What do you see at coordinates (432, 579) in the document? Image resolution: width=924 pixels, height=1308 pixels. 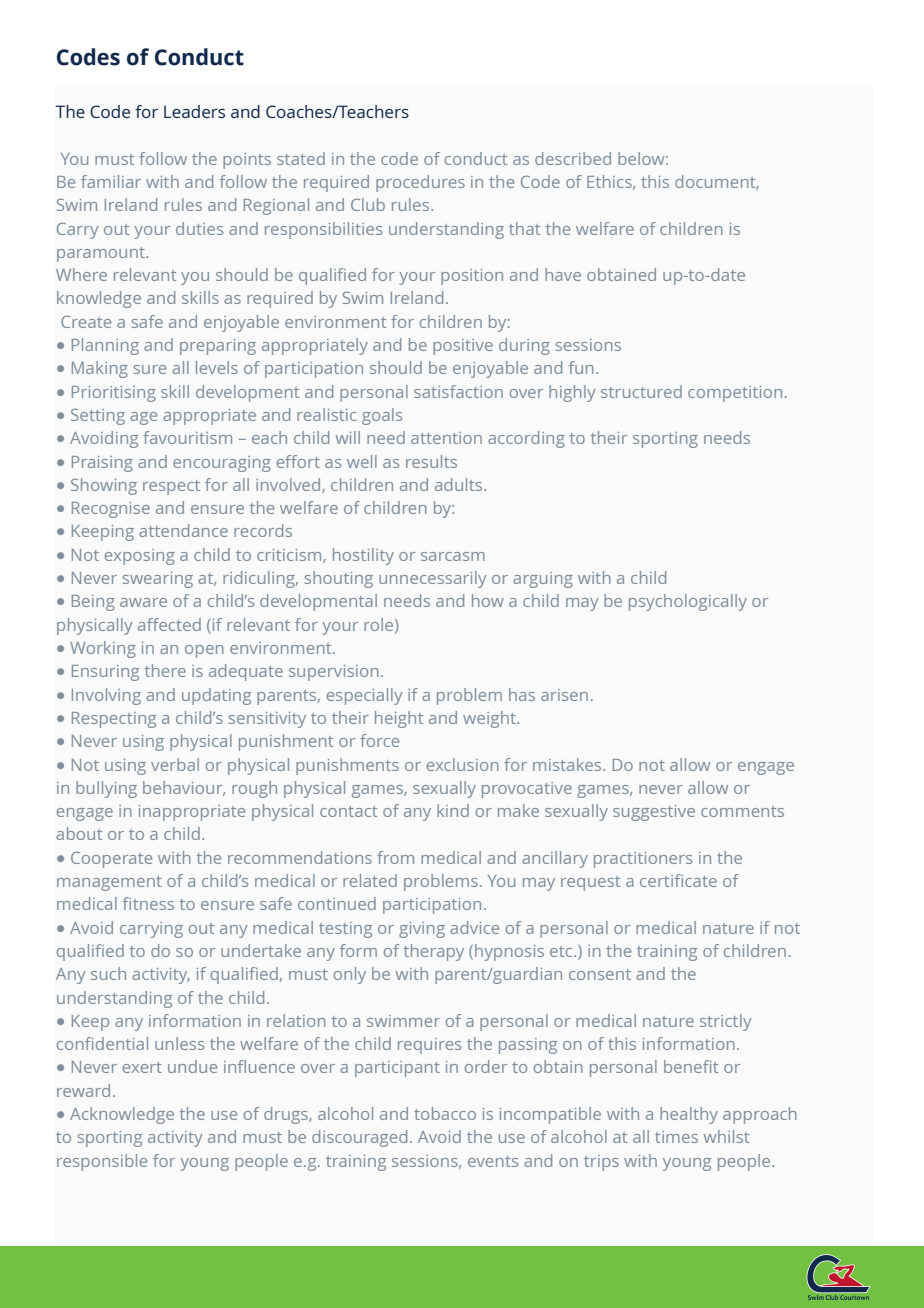 I see `unnecessarily` at bounding box center [432, 579].
